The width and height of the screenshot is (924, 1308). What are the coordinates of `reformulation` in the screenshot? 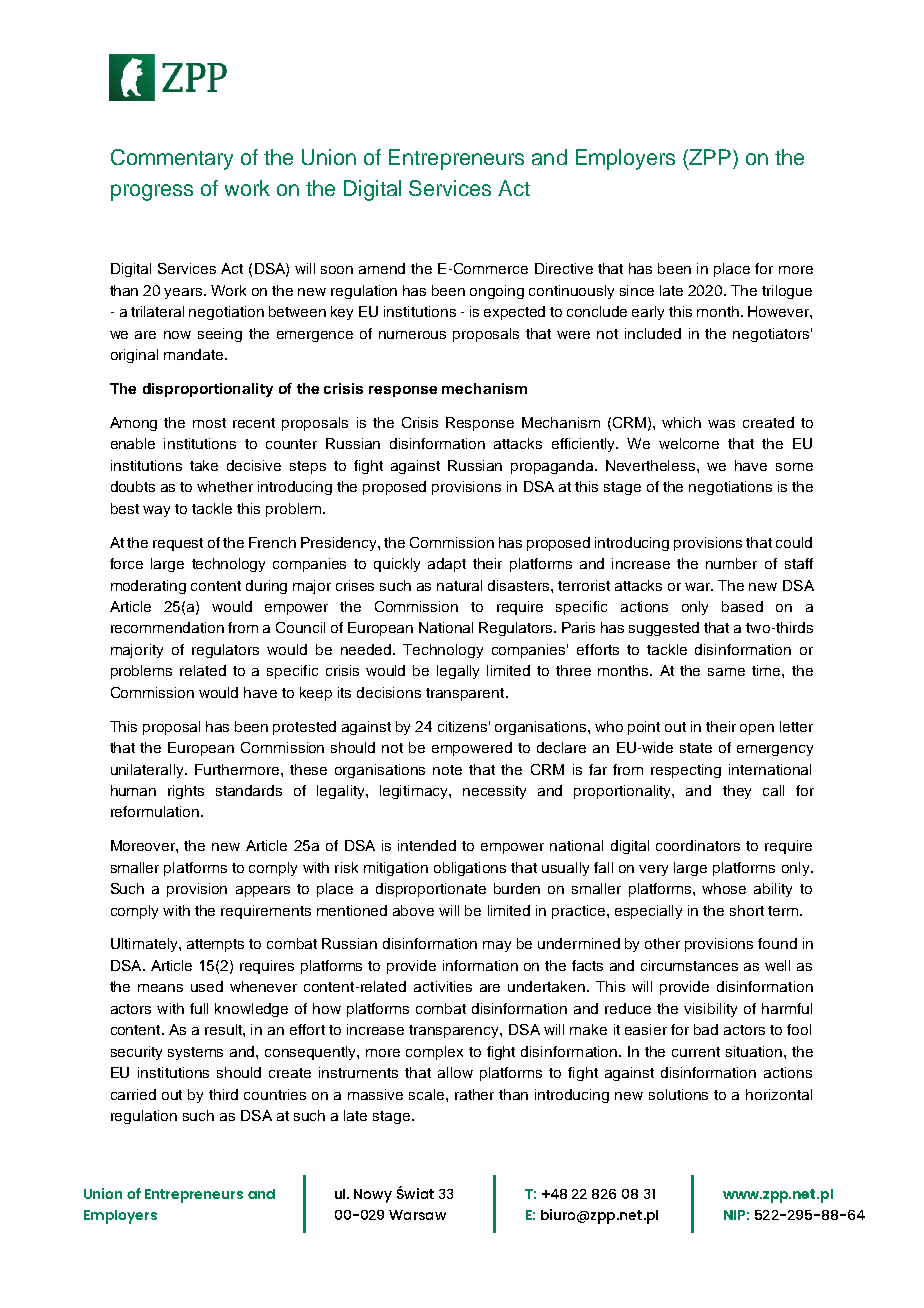 It's located at (156, 811).
